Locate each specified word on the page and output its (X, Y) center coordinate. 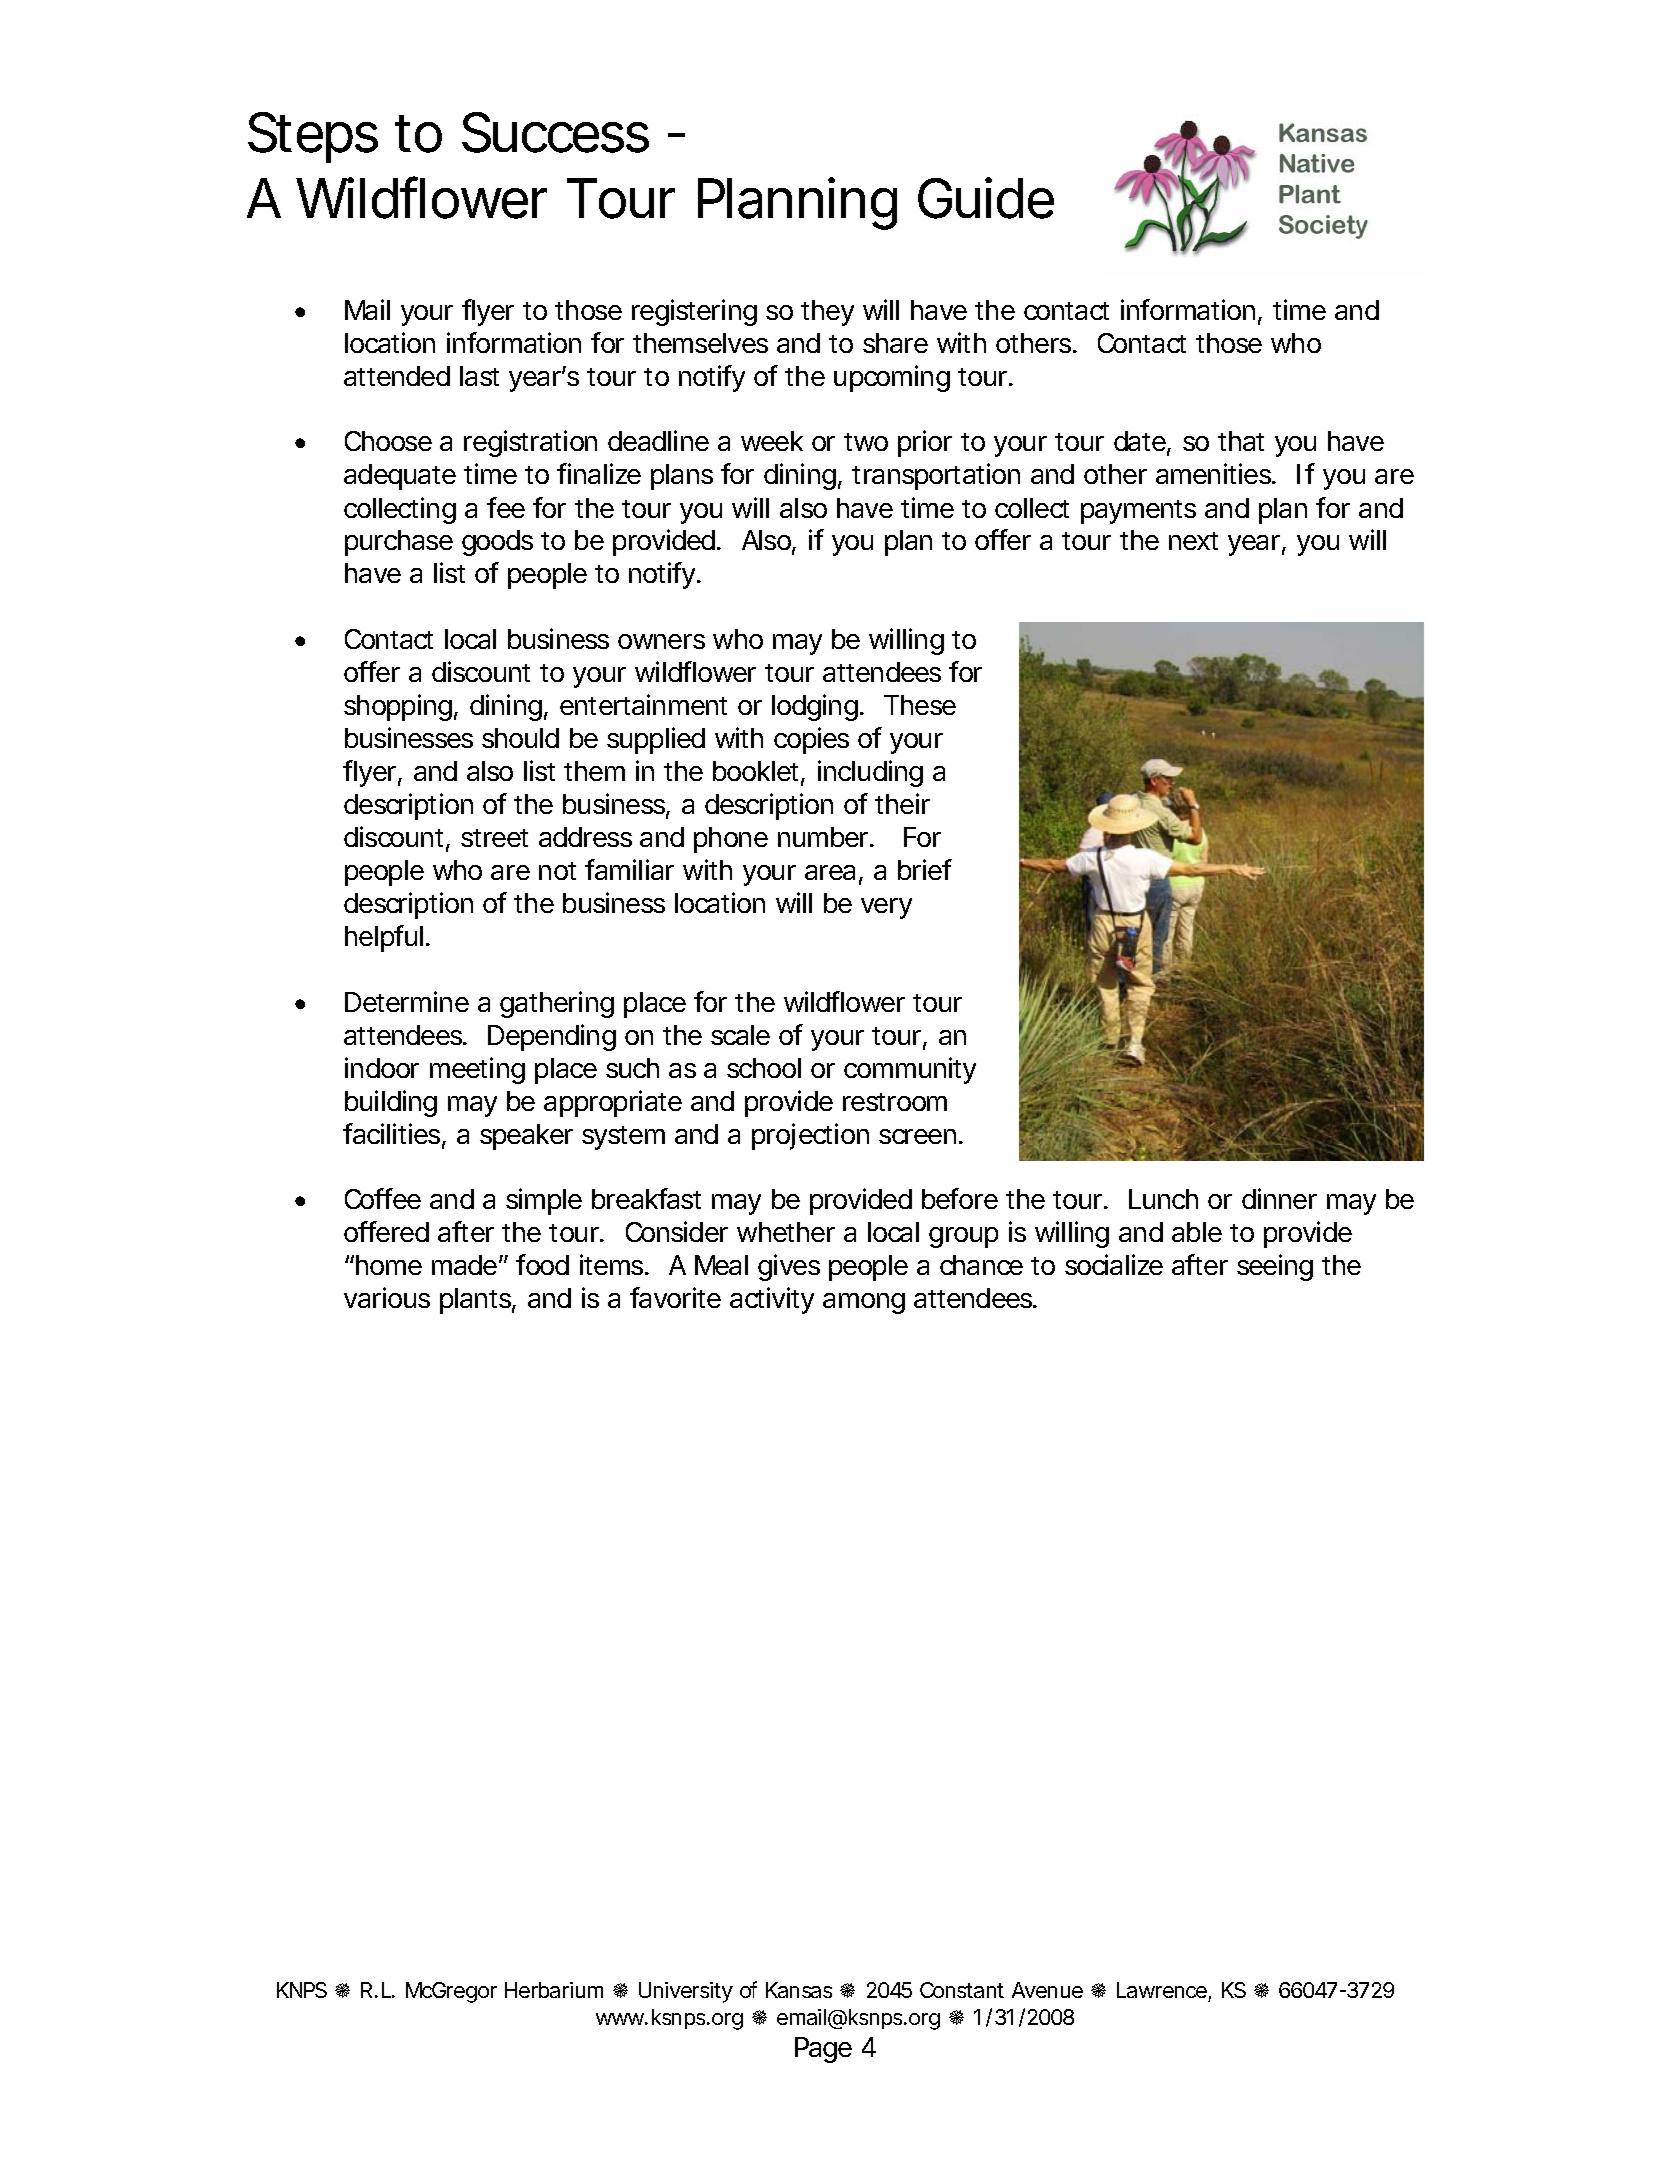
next (1193, 541)
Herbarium (554, 1990)
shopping (398, 707)
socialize (1114, 1264)
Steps (313, 137)
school (764, 1068)
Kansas (799, 1990)
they (827, 313)
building (391, 1103)
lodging (815, 707)
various (387, 1297)
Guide (986, 198)
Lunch (1163, 1199)
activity (772, 1300)
